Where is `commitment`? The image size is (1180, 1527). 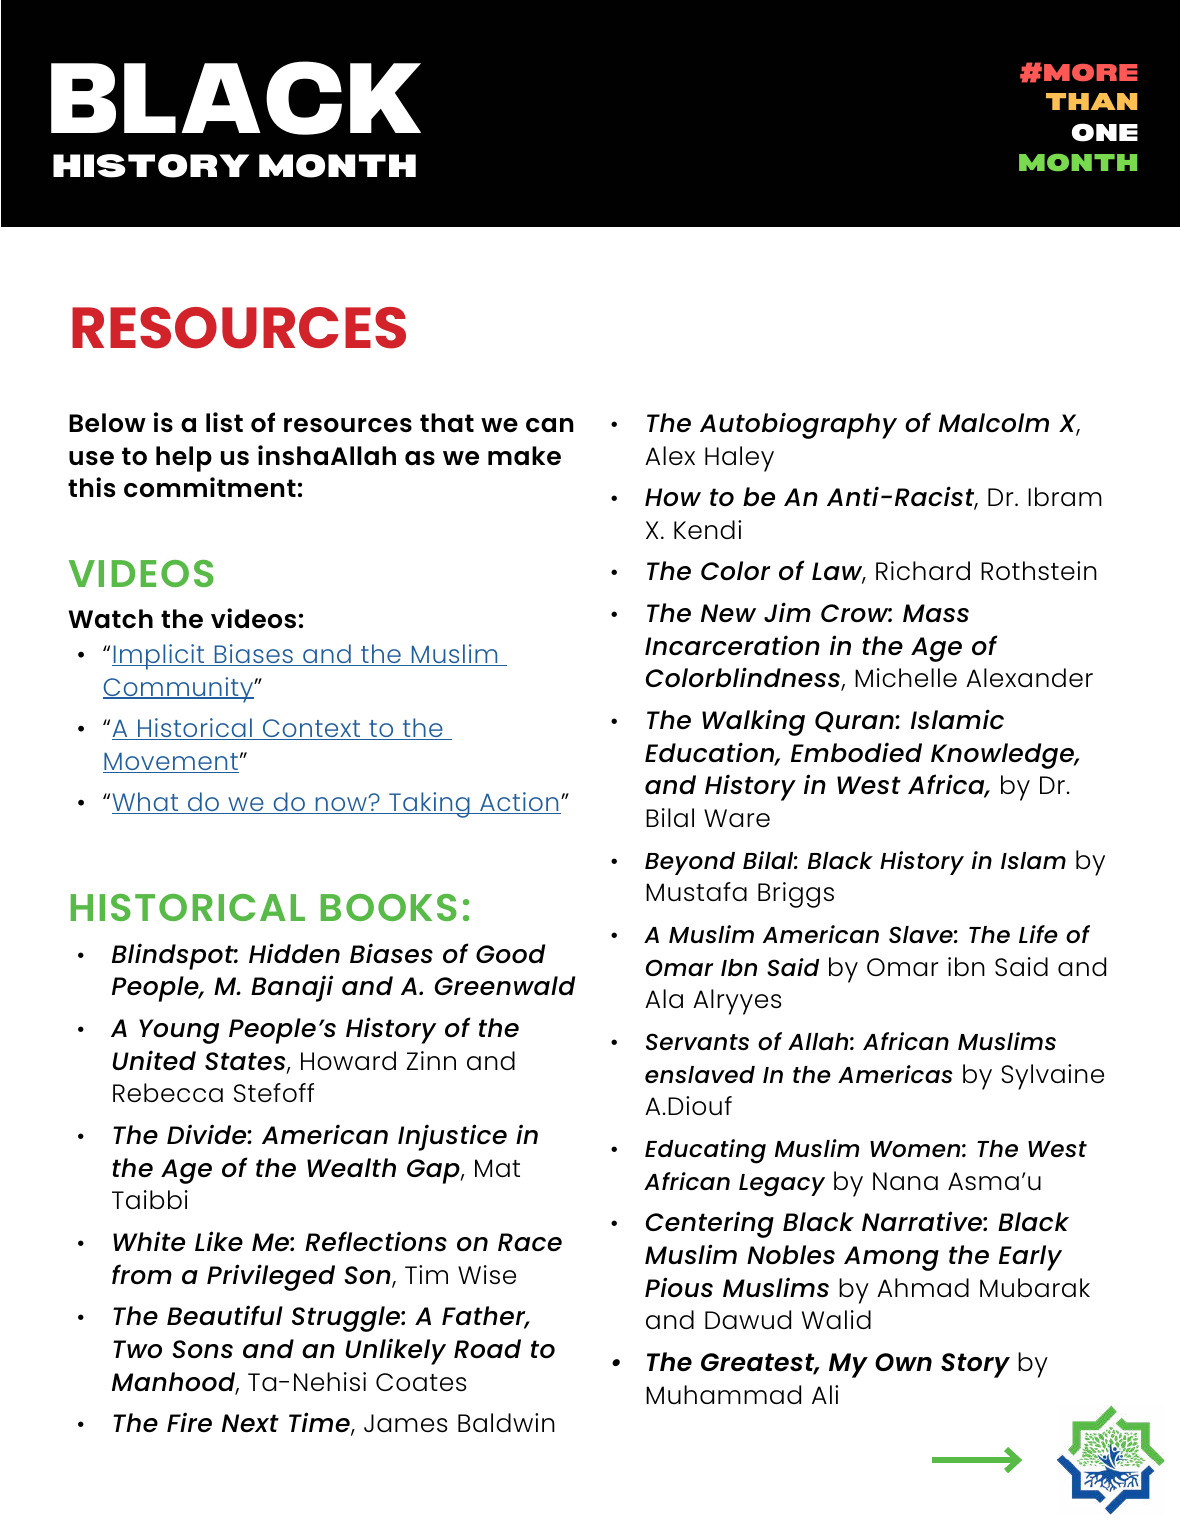
commitment is located at coordinates (210, 487).
